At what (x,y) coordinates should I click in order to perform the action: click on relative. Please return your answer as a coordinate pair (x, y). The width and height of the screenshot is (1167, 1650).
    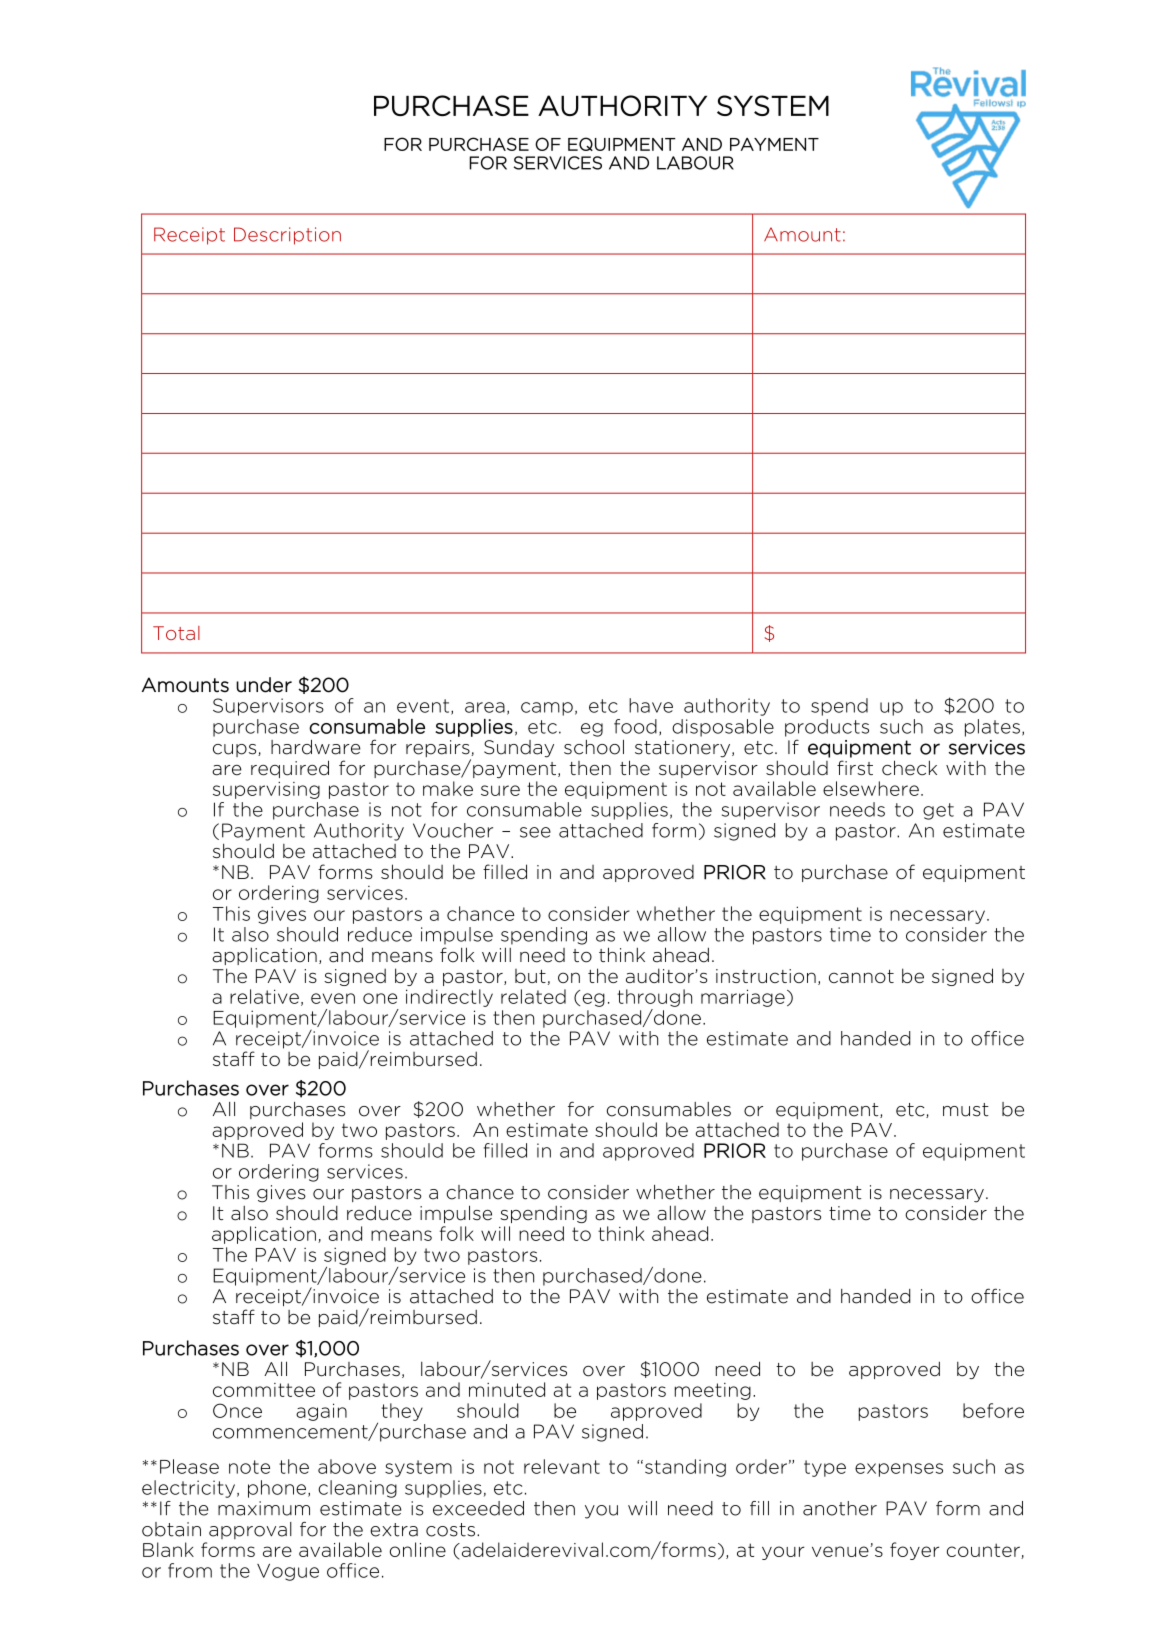
    Looking at the image, I should click on (264, 996).
